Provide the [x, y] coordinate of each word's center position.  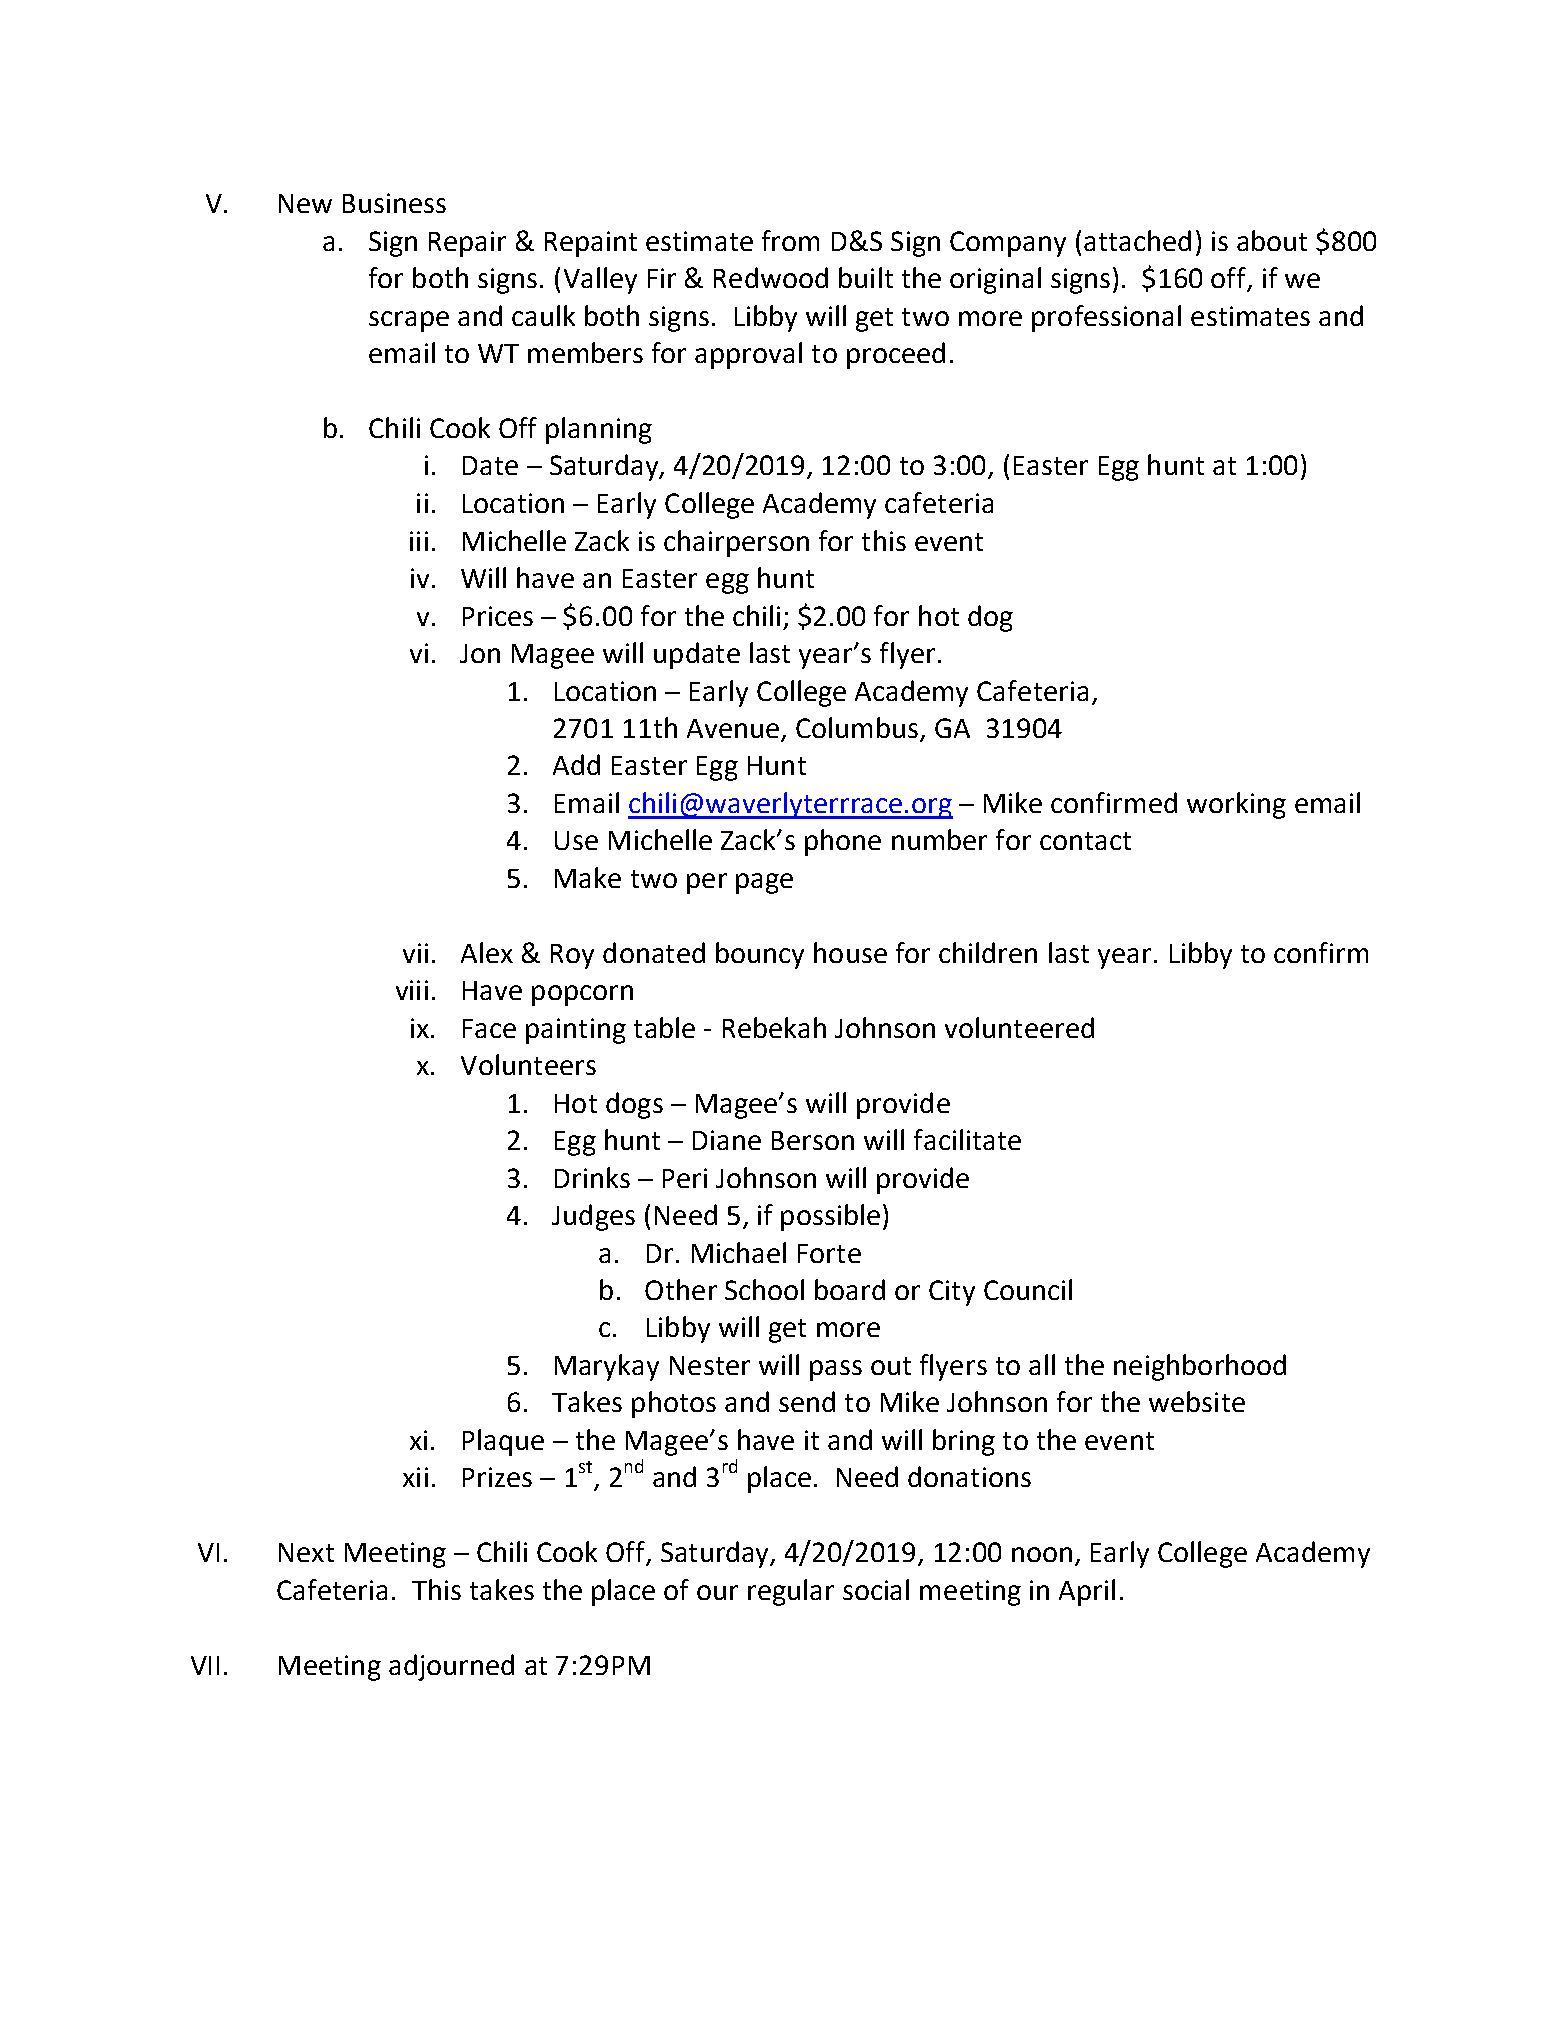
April [1087, 1592]
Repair [467, 244]
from [790, 240]
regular [791, 1592]
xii [415, 1477]
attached [1137, 240]
